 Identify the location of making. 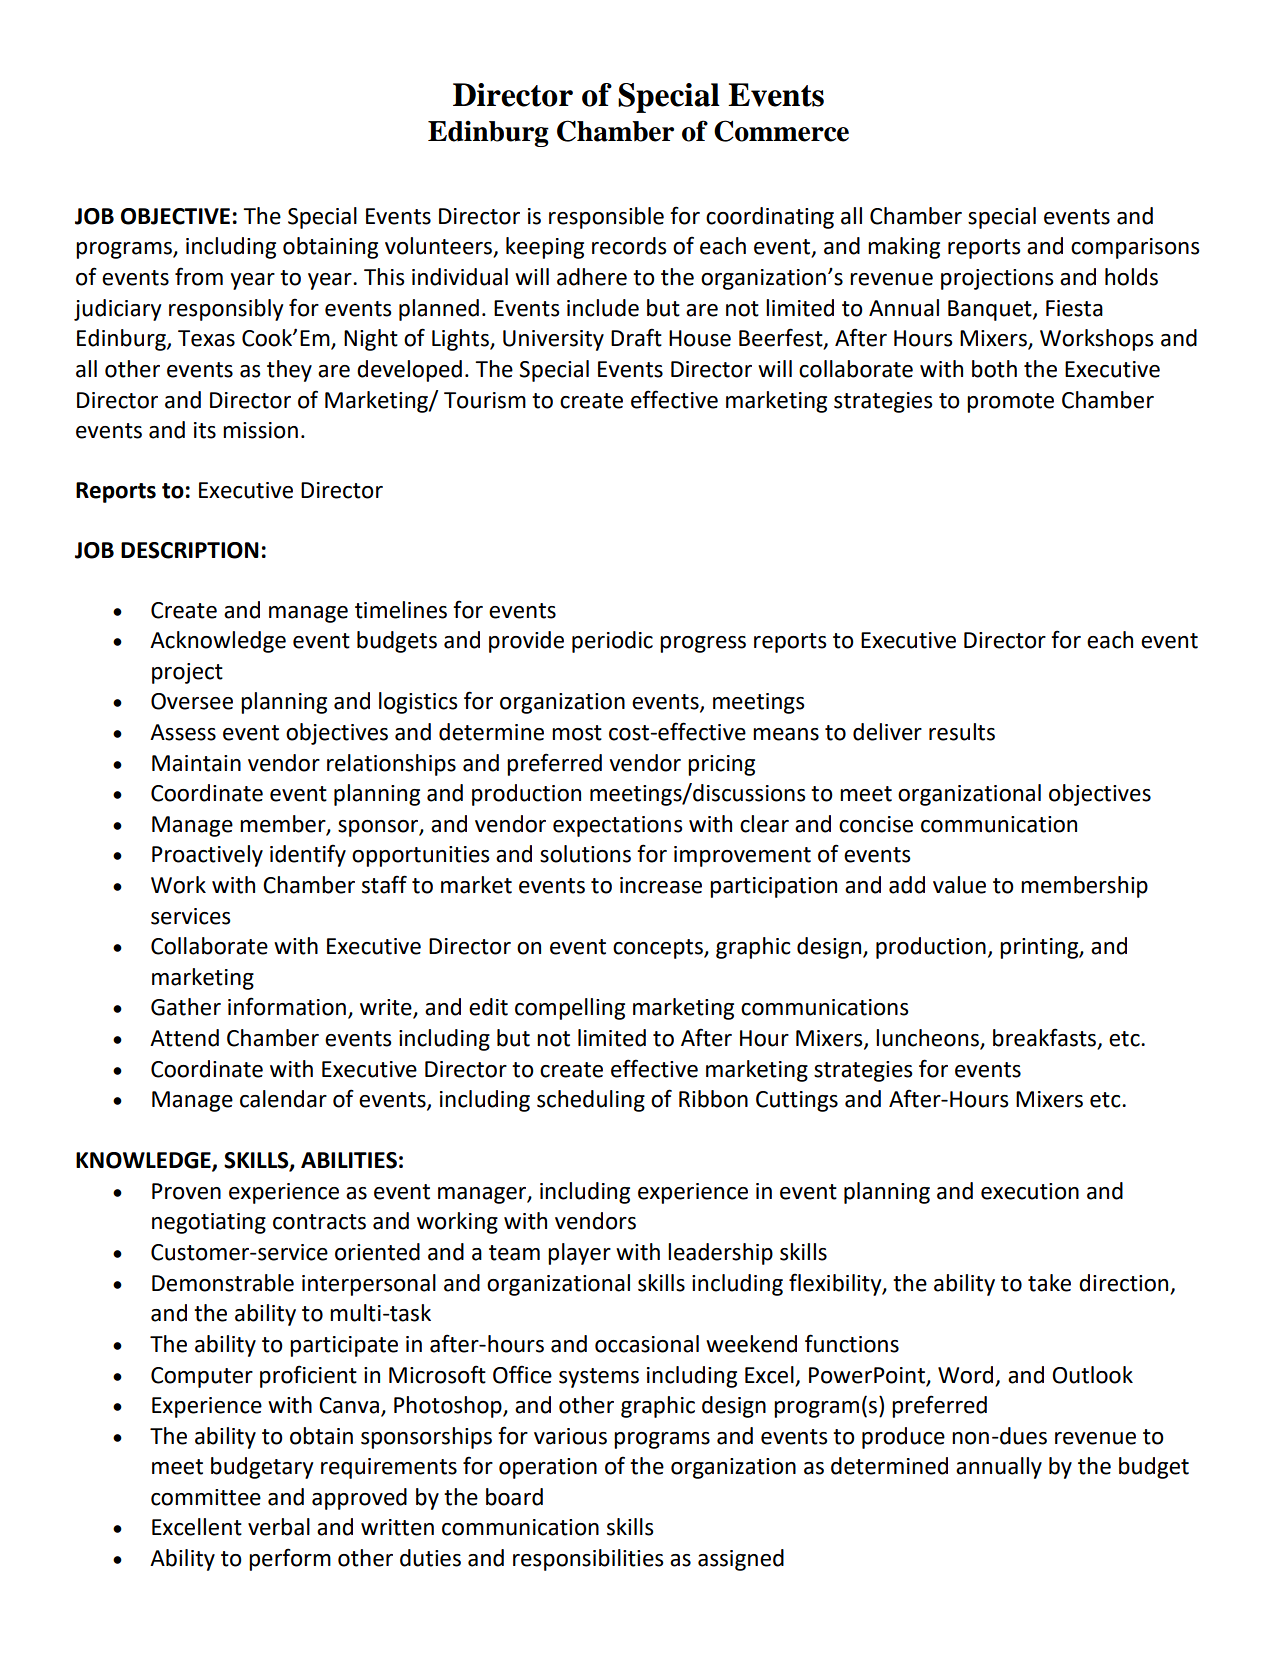
(904, 248).
